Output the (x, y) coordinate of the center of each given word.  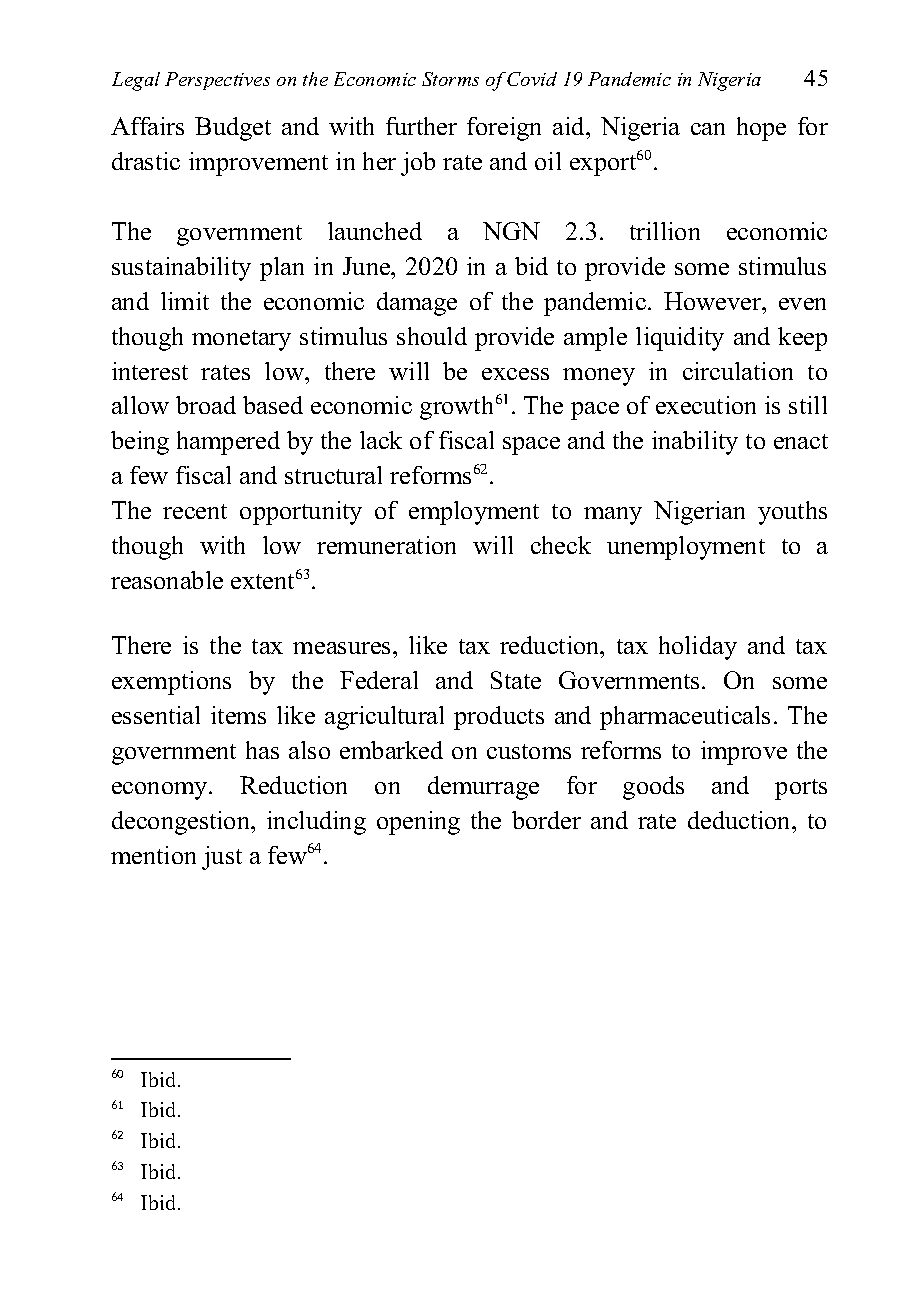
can (708, 129)
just (222, 858)
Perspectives (217, 81)
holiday (698, 648)
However (714, 301)
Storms (450, 79)
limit (185, 301)
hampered (228, 443)
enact (801, 441)
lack (381, 440)
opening (418, 823)
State (516, 680)
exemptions (171, 683)
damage (417, 304)
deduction (741, 820)
